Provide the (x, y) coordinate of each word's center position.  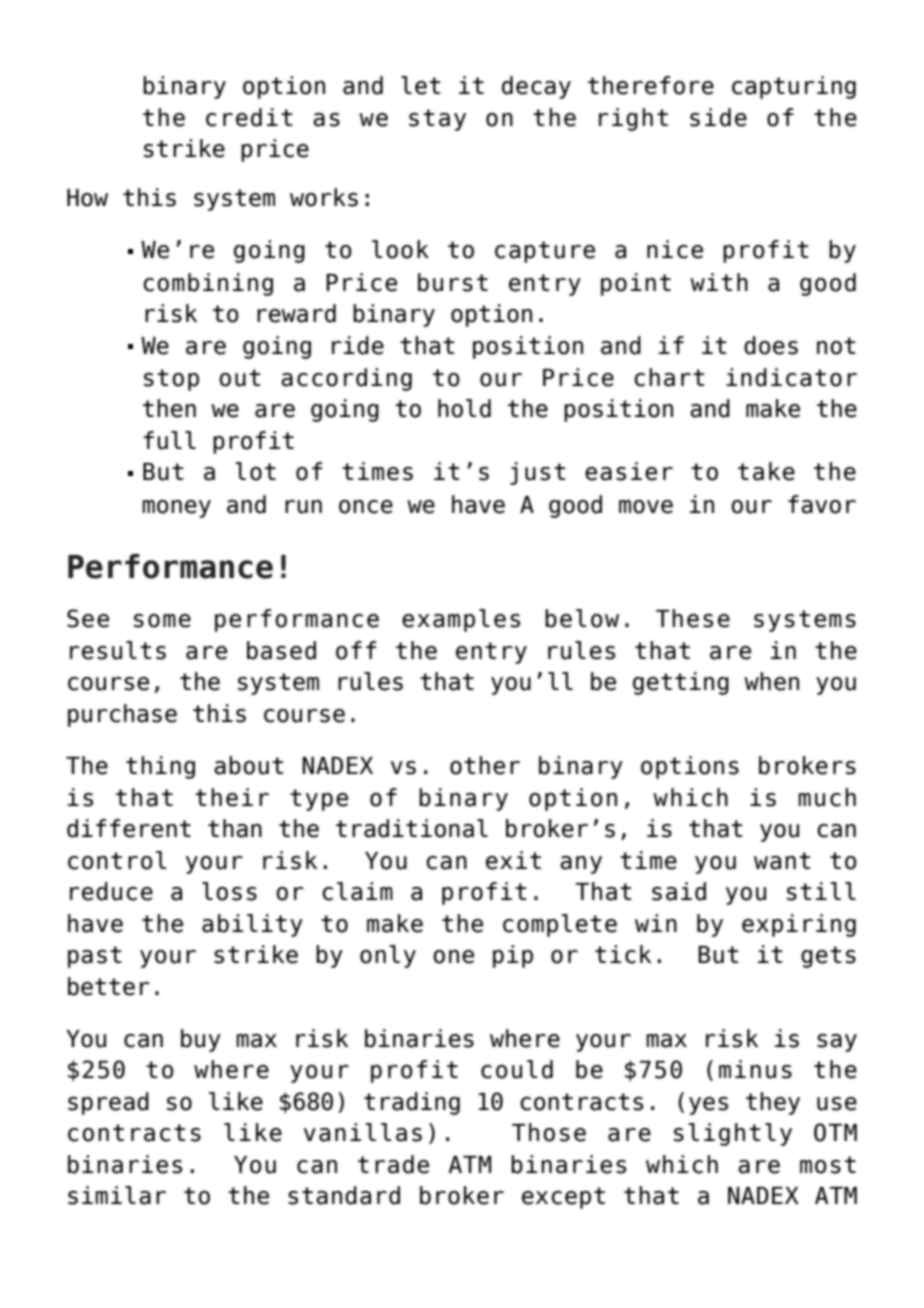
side (718, 117)
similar (117, 1195)
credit (249, 117)
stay (437, 120)
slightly (733, 1134)
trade (393, 1164)
